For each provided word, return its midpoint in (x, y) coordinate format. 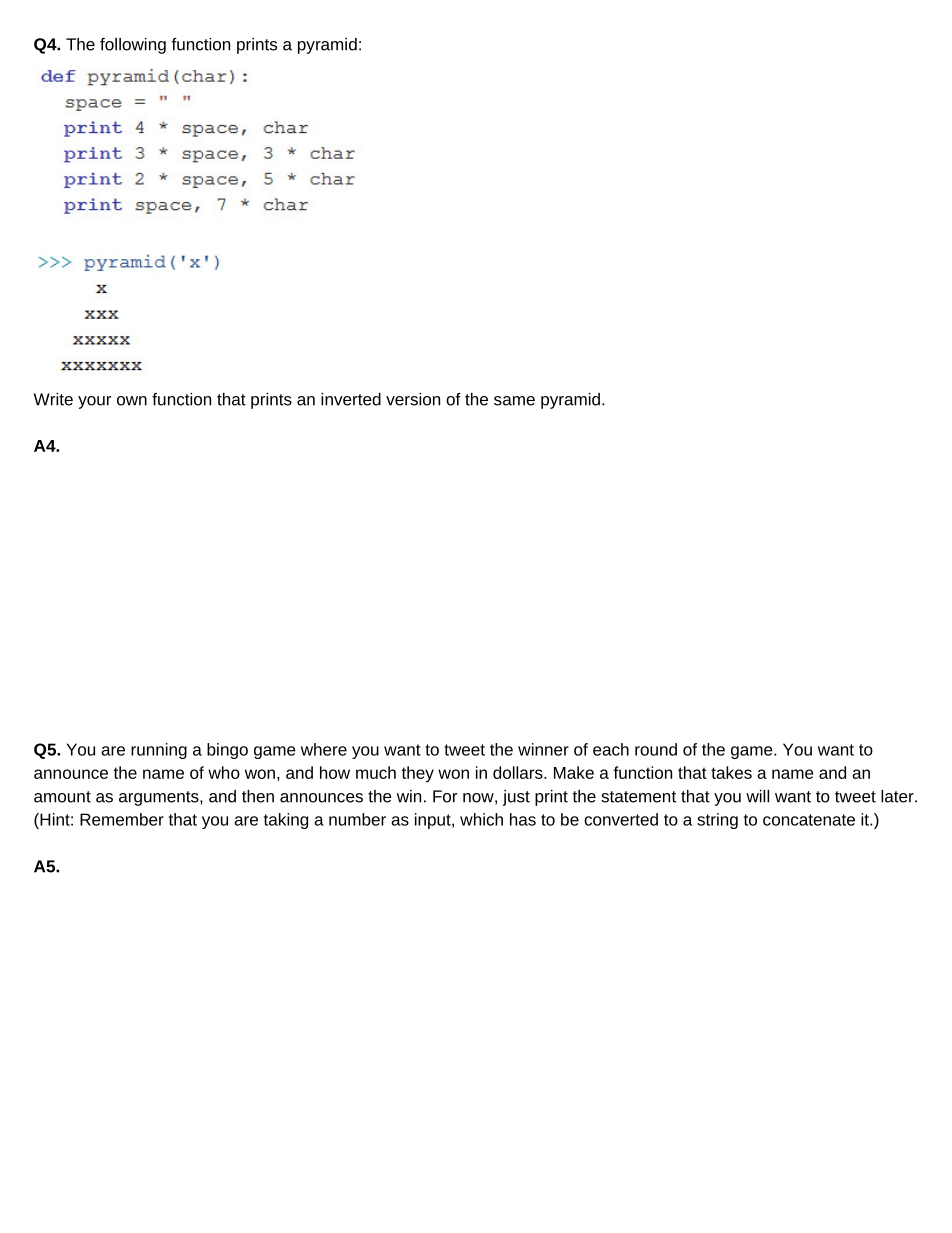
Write (53, 399)
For (445, 796)
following (133, 46)
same (514, 401)
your (94, 402)
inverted (351, 399)
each (611, 749)
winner (543, 749)
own (132, 401)
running (159, 751)
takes (731, 772)
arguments (160, 798)
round (656, 749)
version (413, 399)
